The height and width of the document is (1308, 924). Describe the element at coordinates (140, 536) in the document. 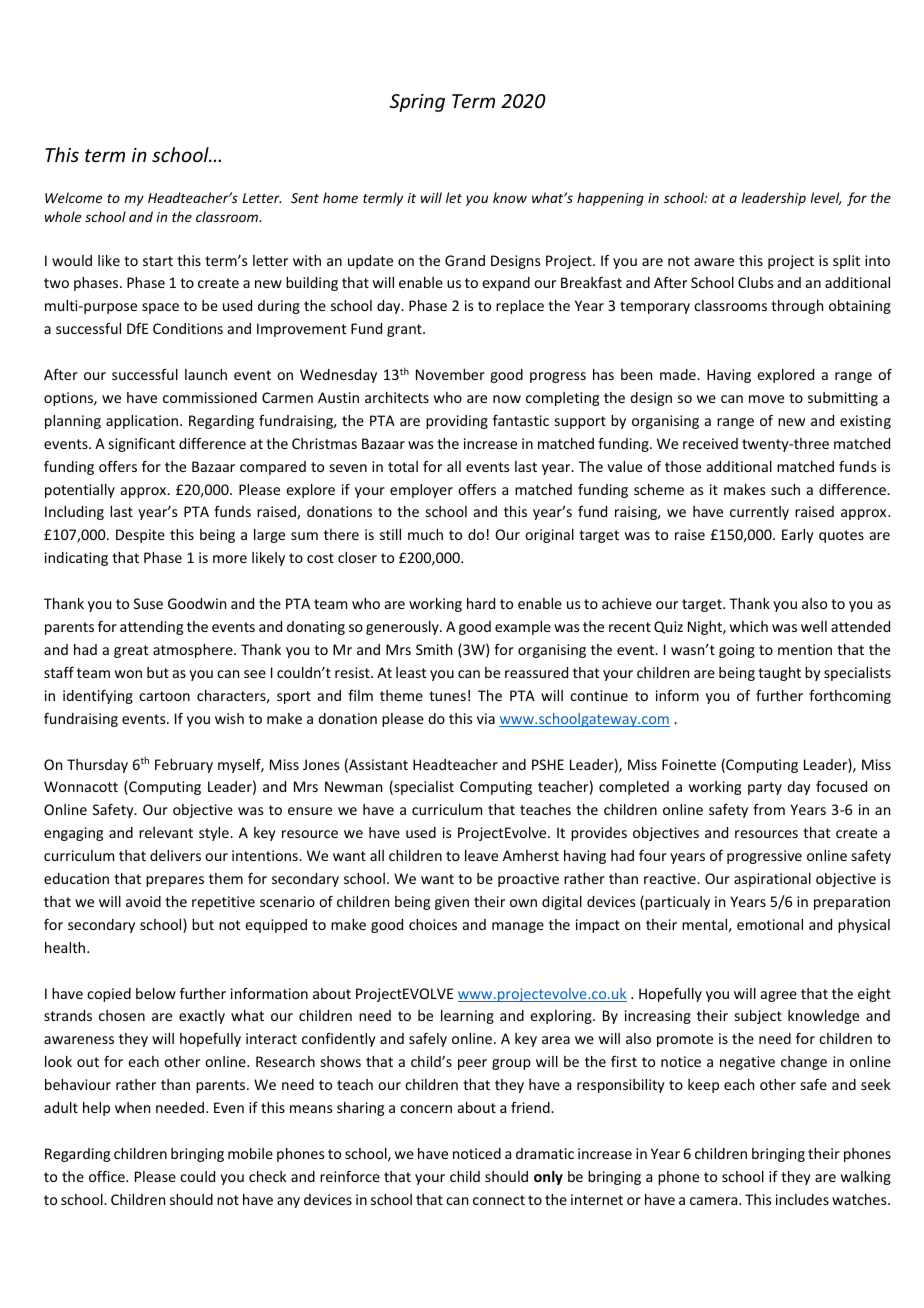

I see `Despite` at that location.
